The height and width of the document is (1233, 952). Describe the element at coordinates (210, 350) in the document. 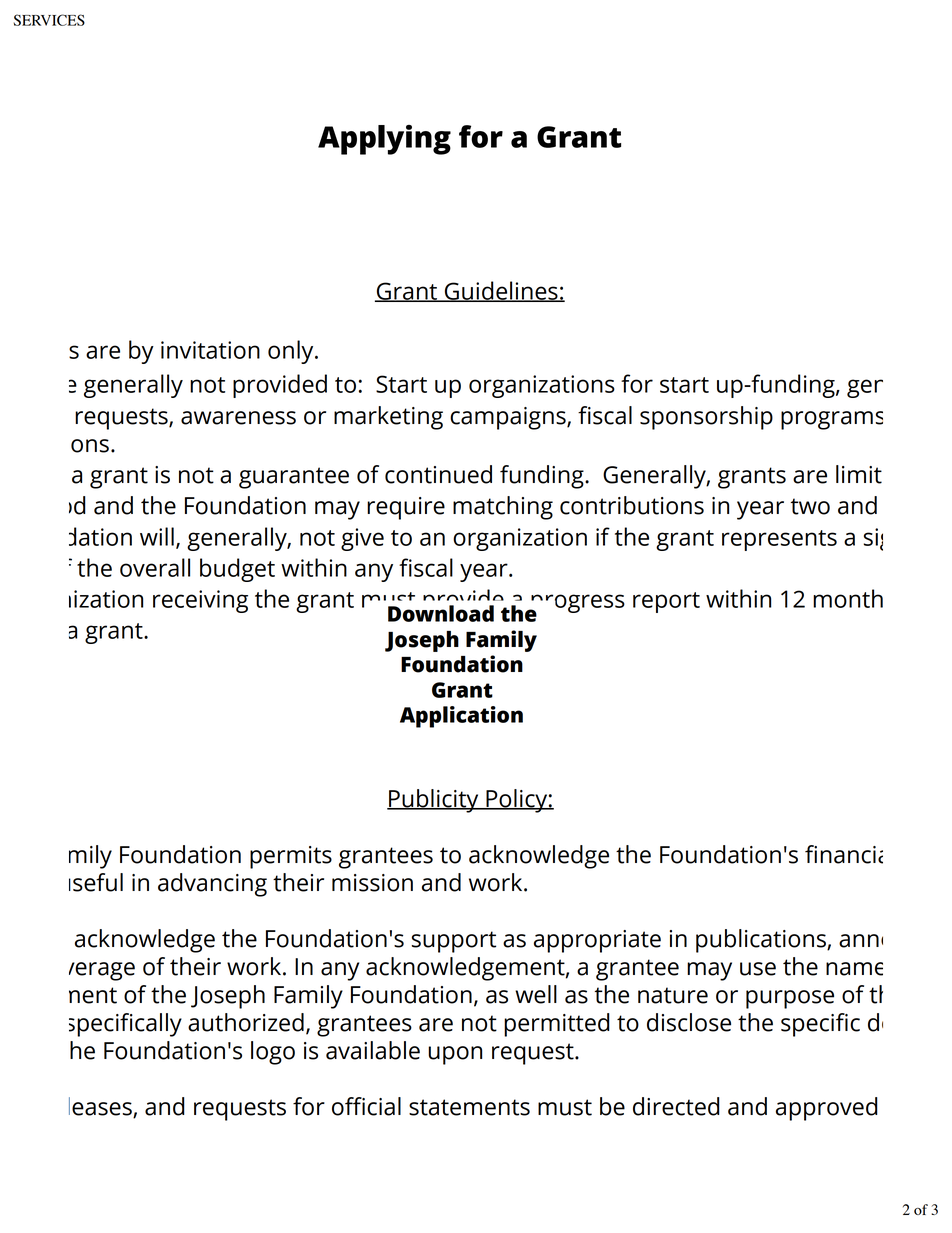

I see `invitation` at that location.
